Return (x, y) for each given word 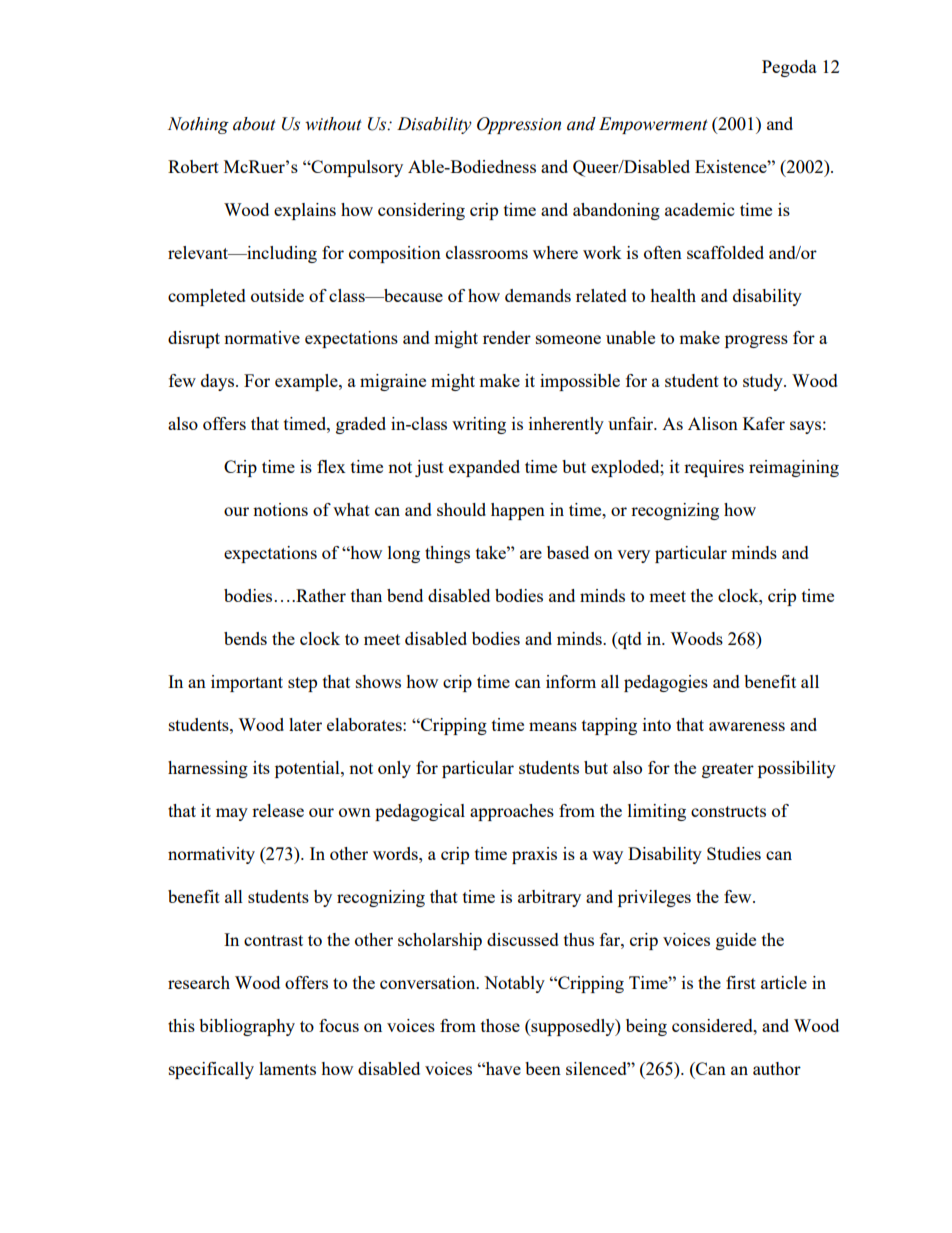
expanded (484, 468)
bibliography (247, 1027)
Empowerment (653, 125)
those (500, 1025)
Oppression (519, 125)
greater (728, 770)
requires (714, 468)
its (261, 767)
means (553, 726)
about (254, 124)
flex (331, 466)
